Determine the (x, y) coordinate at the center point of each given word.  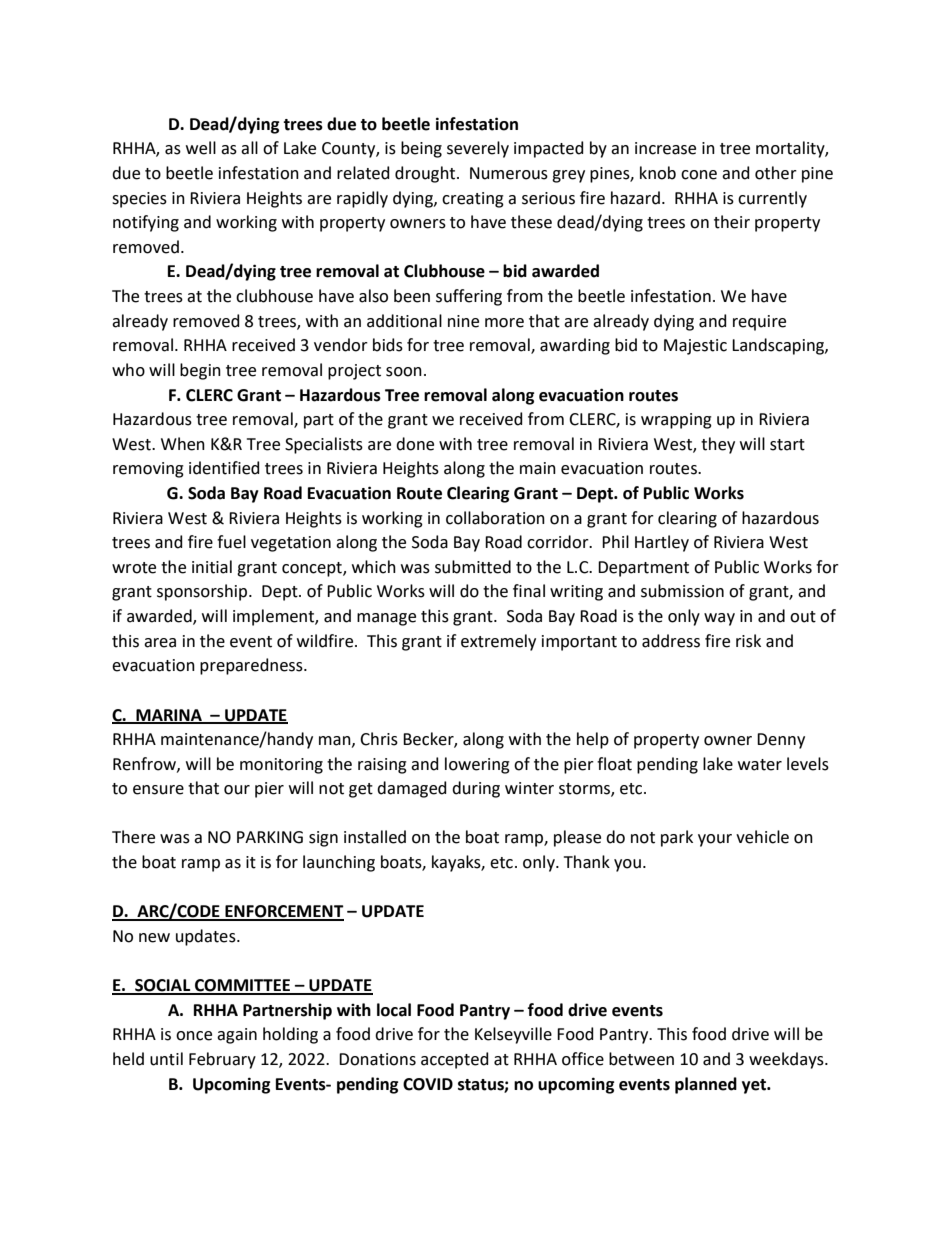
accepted (455, 1060)
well (201, 148)
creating (473, 200)
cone (699, 175)
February (222, 1060)
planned (706, 1085)
